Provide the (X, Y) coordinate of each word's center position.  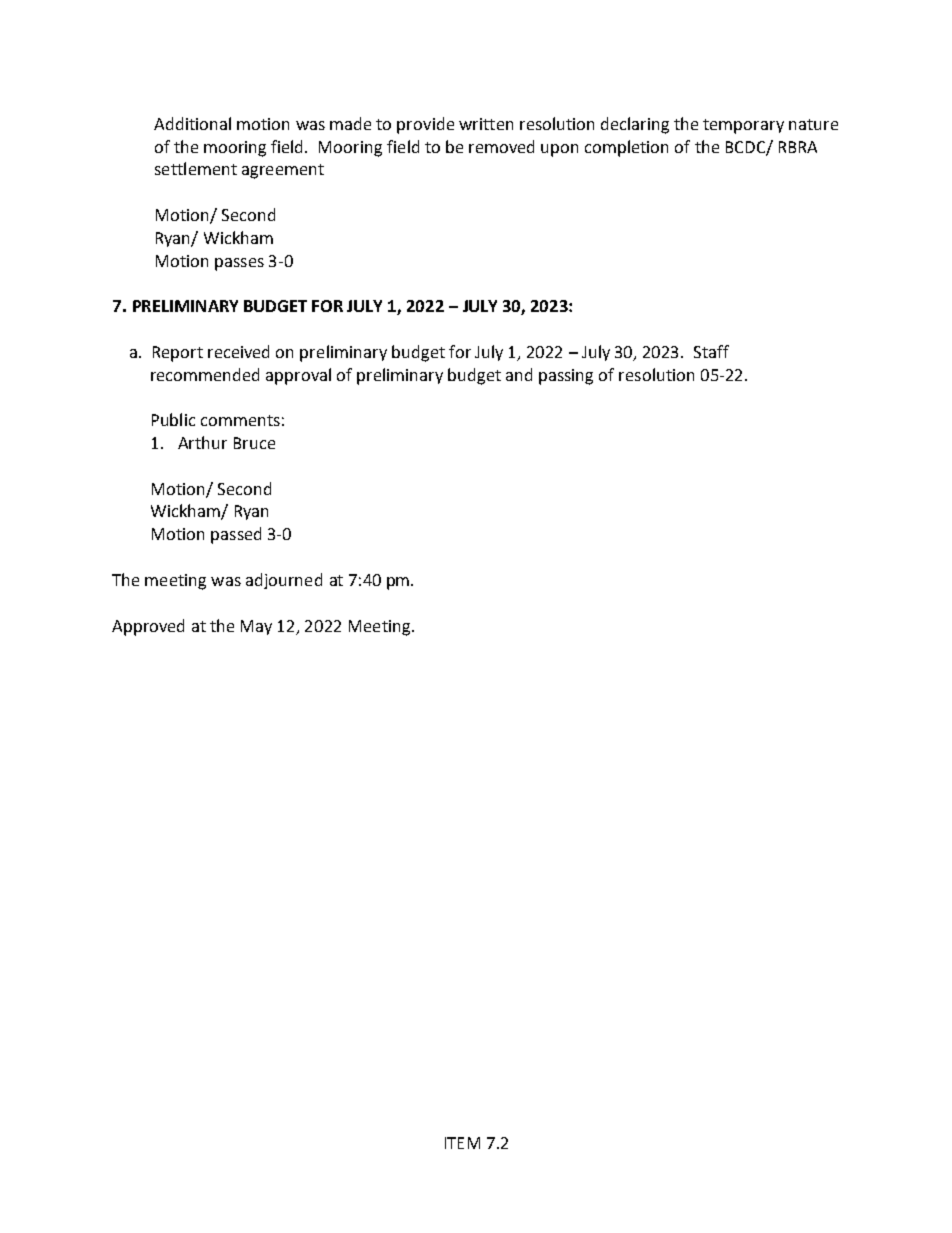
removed (501, 146)
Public (173, 419)
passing (566, 377)
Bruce (254, 443)
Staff (711, 351)
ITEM (462, 1143)
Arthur (202, 442)
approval (298, 376)
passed (236, 535)
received (238, 351)
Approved (148, 627)
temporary (743, 126)
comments (240, 420)
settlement (196, 168)
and (519, 374)
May (256, 627)
